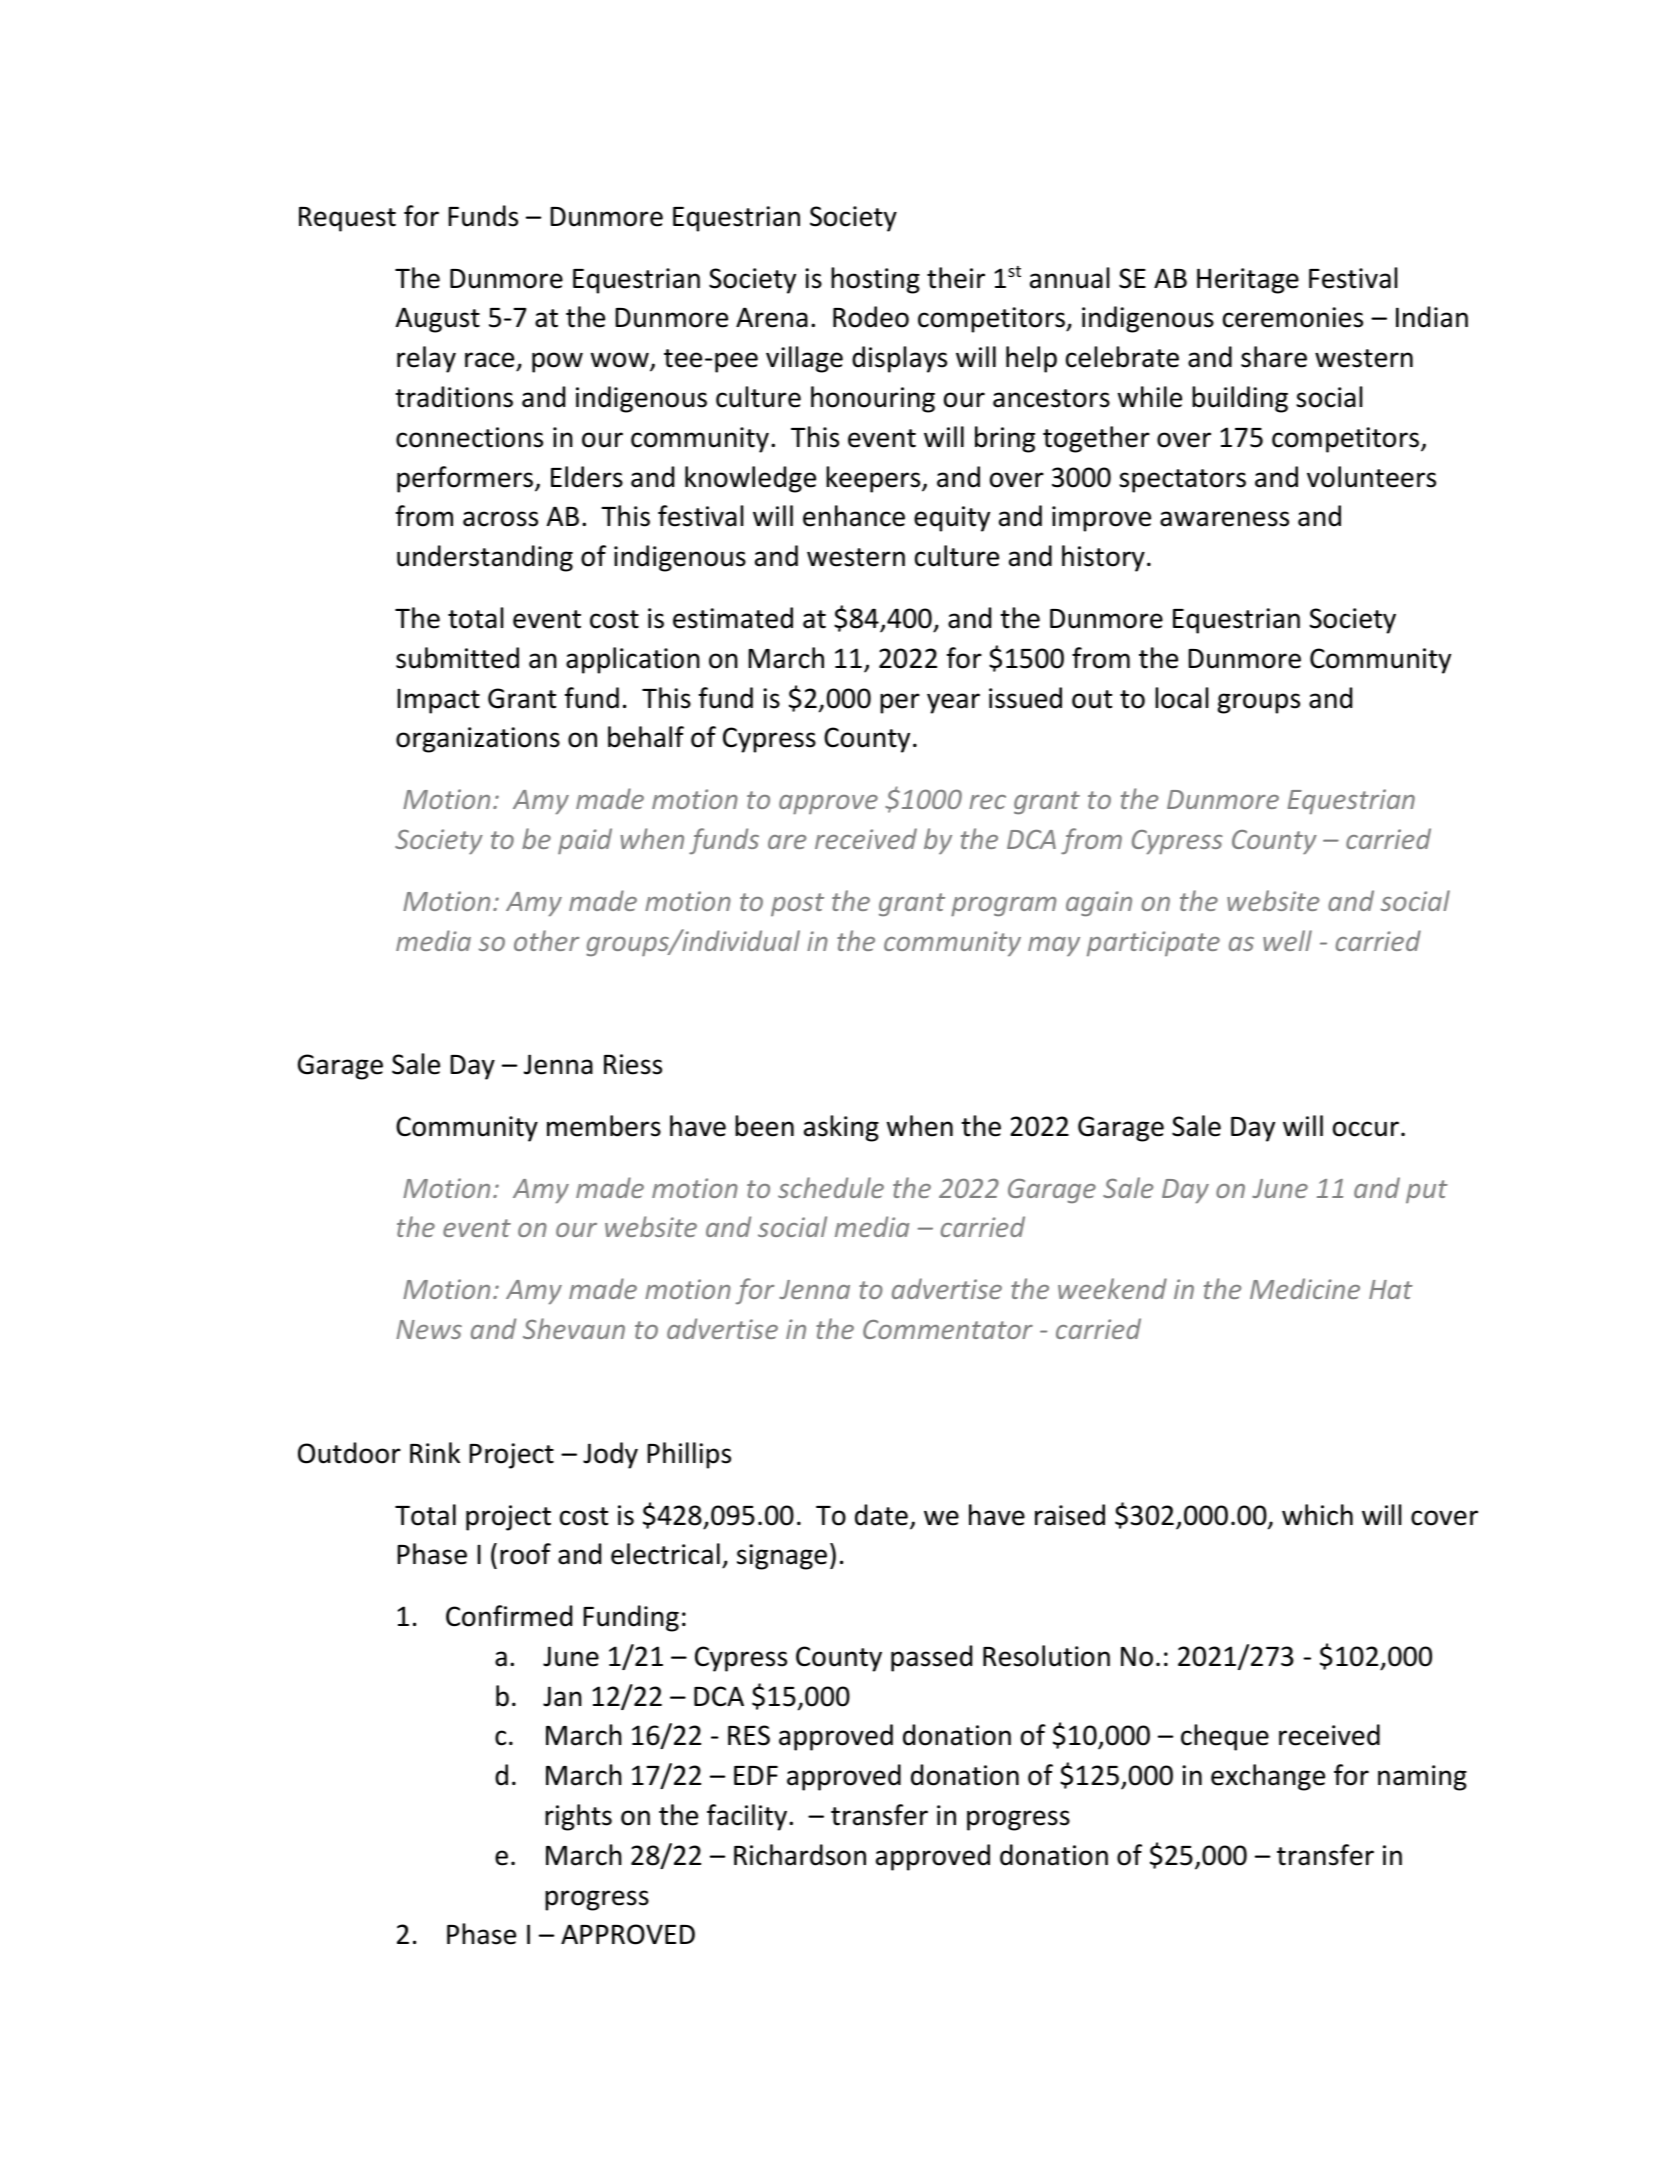  Describe the element at coordinates (1287, 940) in the page. I see `well` at that location.
